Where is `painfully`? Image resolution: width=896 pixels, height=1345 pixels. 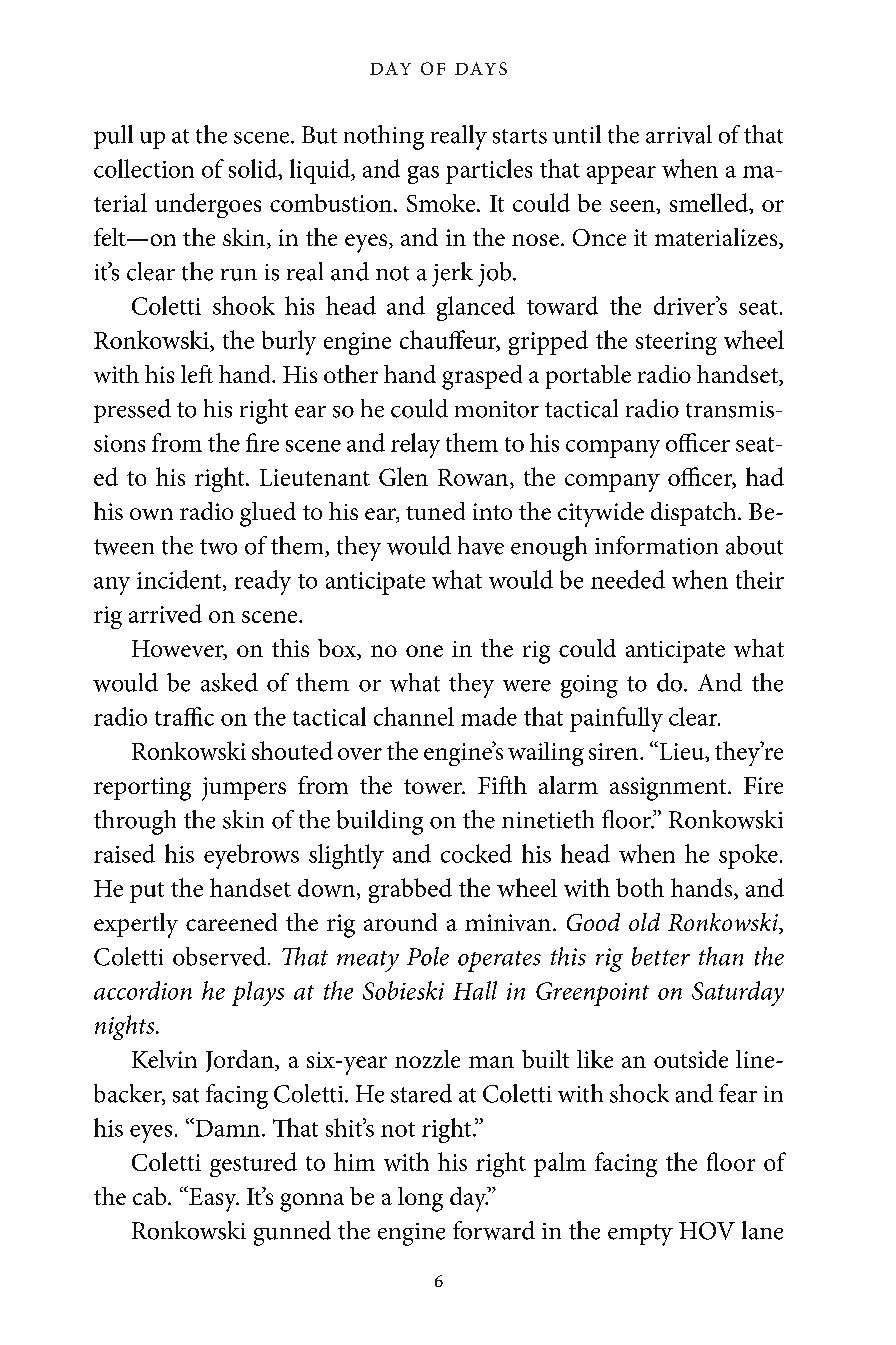 painfully is located at coordinates (616, 719).
